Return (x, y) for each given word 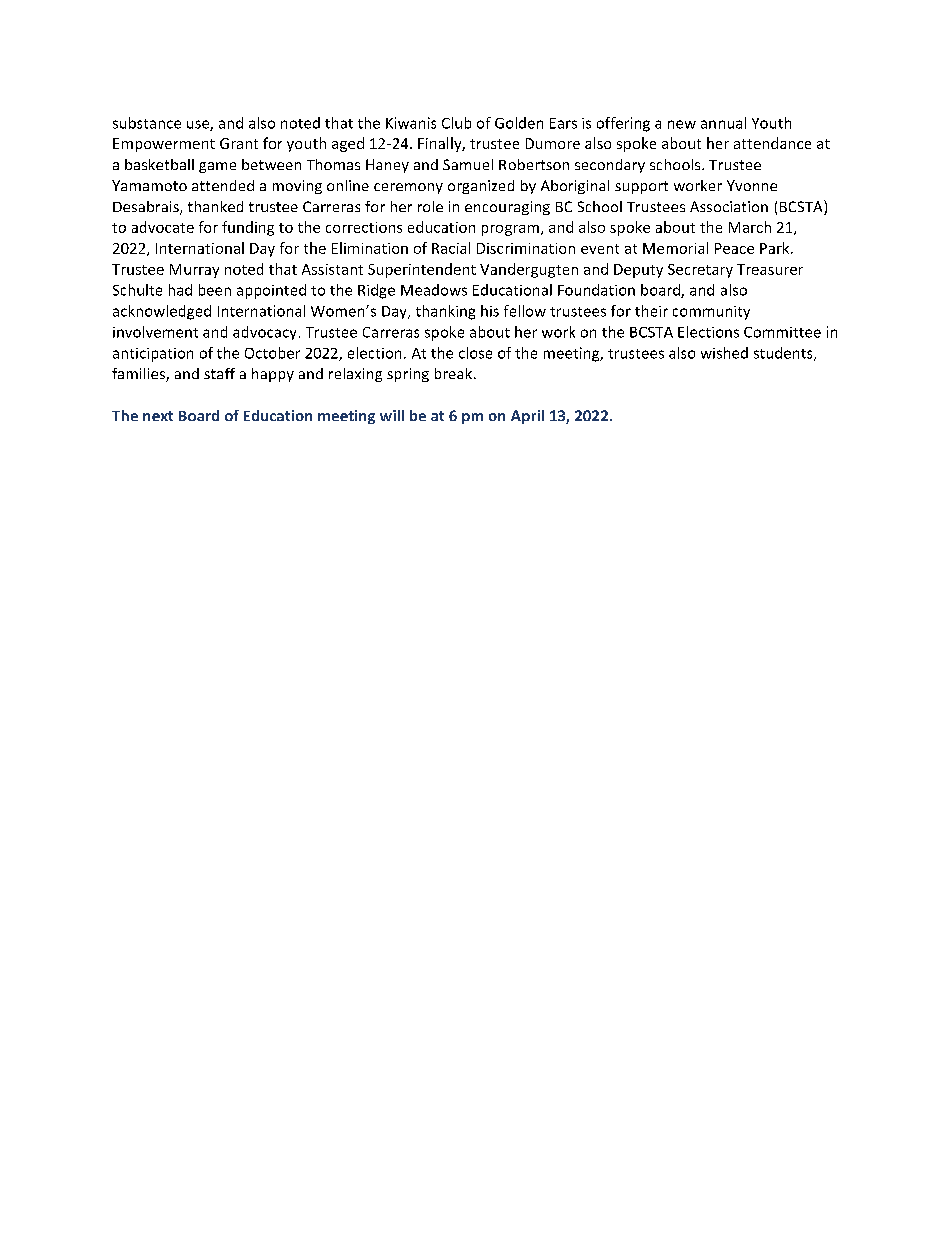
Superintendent (422, 270)
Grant (239, 143)
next (158, 416)
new (682, 124)
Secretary (700, 271)
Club (456, 123)
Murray (194, 271)
